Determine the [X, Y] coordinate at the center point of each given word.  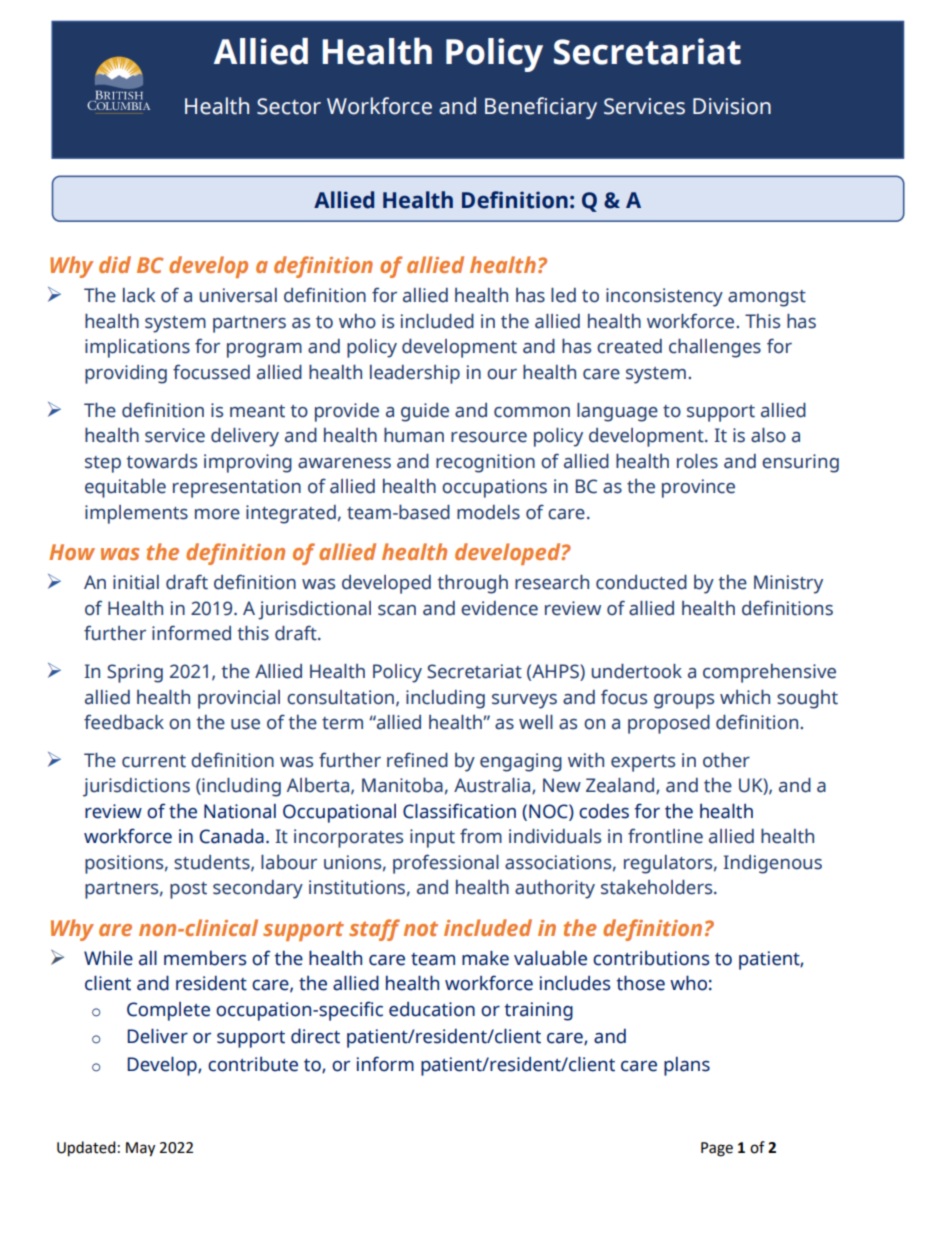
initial [136, 582]
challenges [715, 348]
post [188, 890]
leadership [415, 374]
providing [126, 374]
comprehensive [769, 673]
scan [397, 610]
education [432, 1009]
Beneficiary [541, 108]
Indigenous [772, 864]
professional [446, 864]
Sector [289, 106]
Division [732, 106]
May [140, 1149]
